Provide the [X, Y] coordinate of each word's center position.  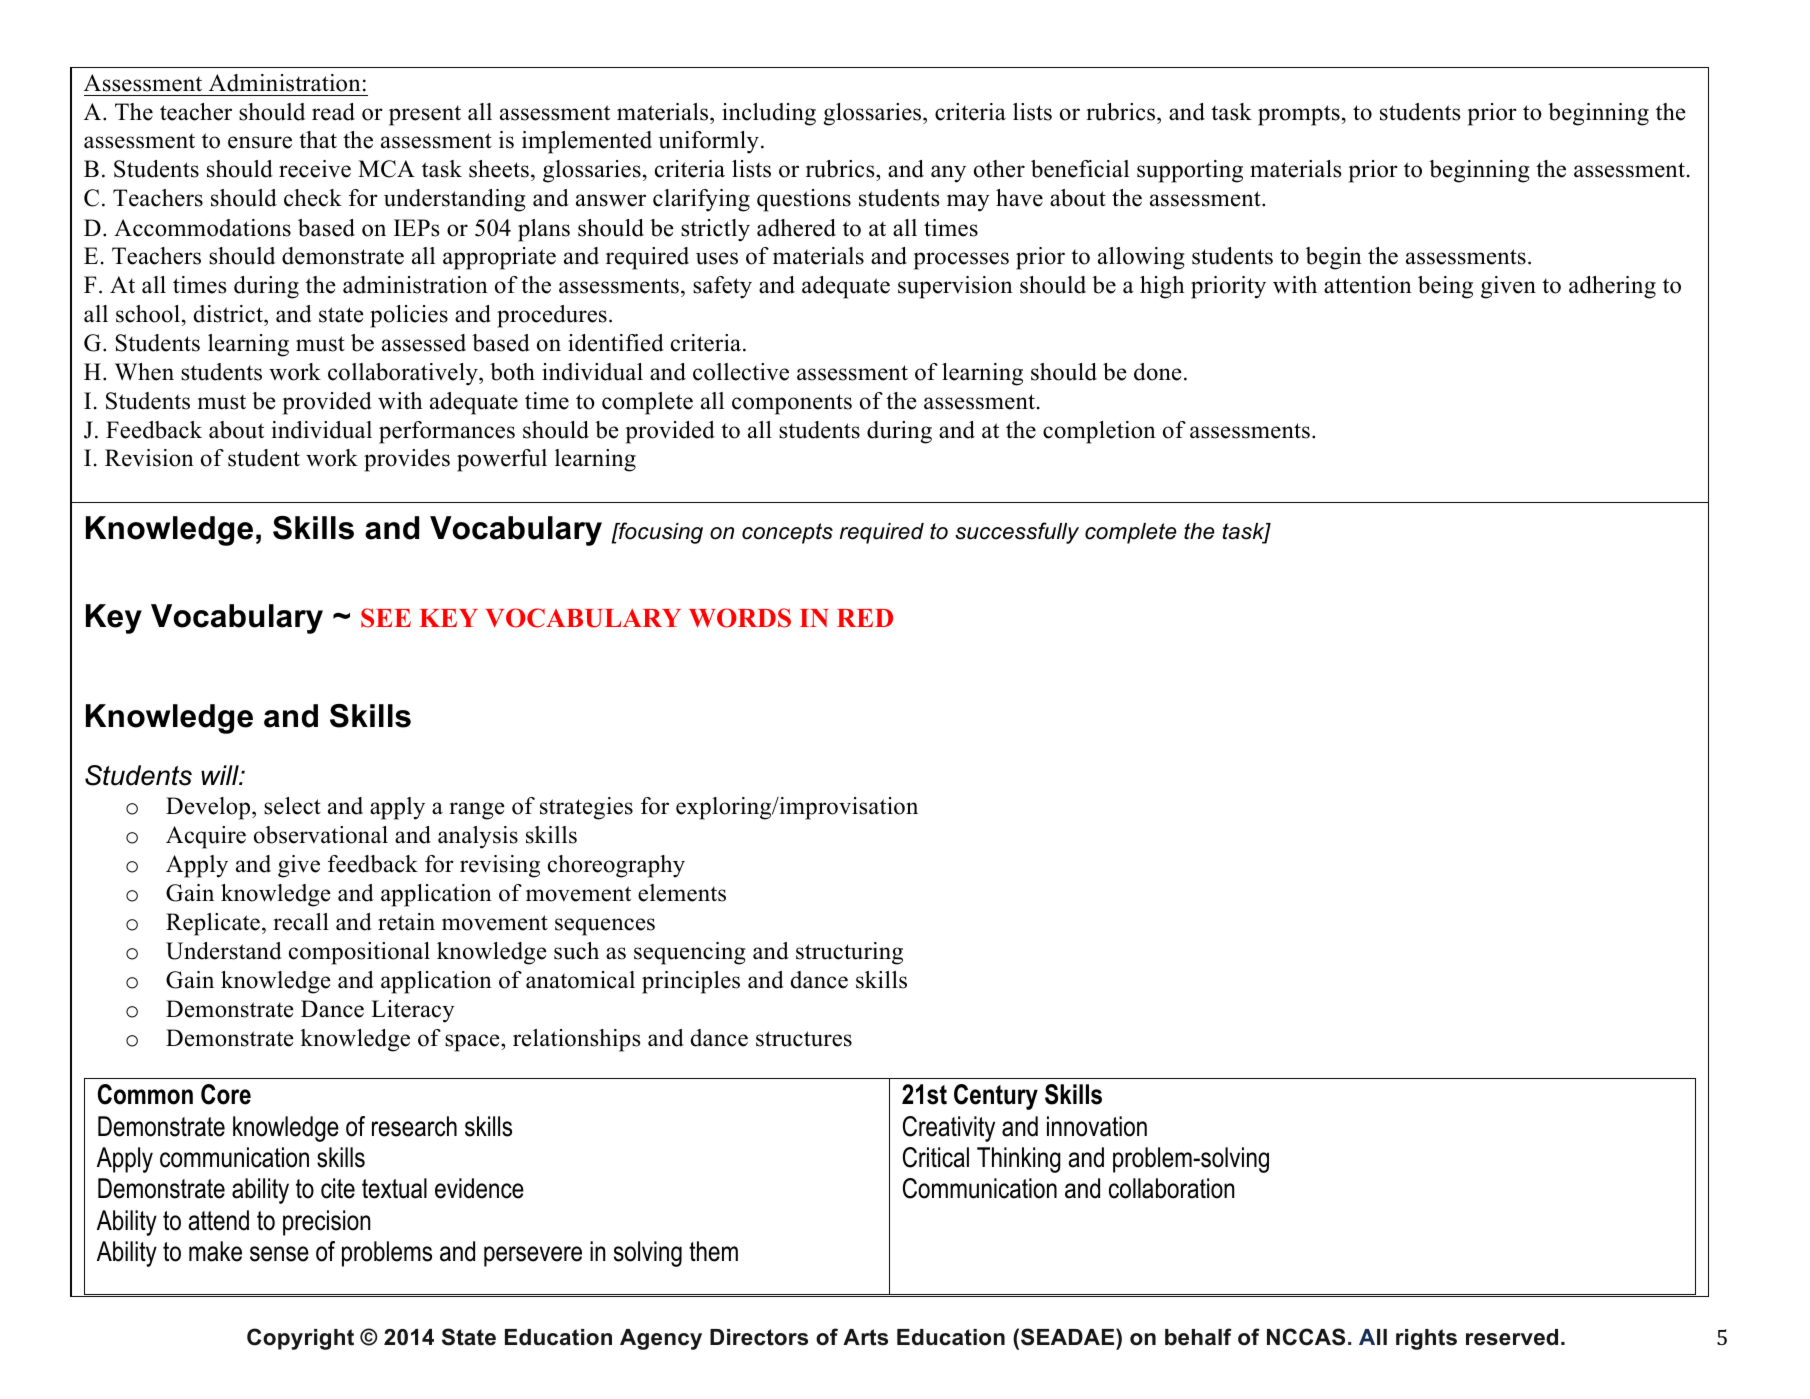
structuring [849, 953]
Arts [865, 1337]
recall [301, 922]
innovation [1097, 1126]
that [318, 140]
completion [1099, 432]
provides [407, 460]
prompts [1299, 115]
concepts [787, 533]
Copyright [300, 1339]
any [948, 174]
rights [1426, 1339]
